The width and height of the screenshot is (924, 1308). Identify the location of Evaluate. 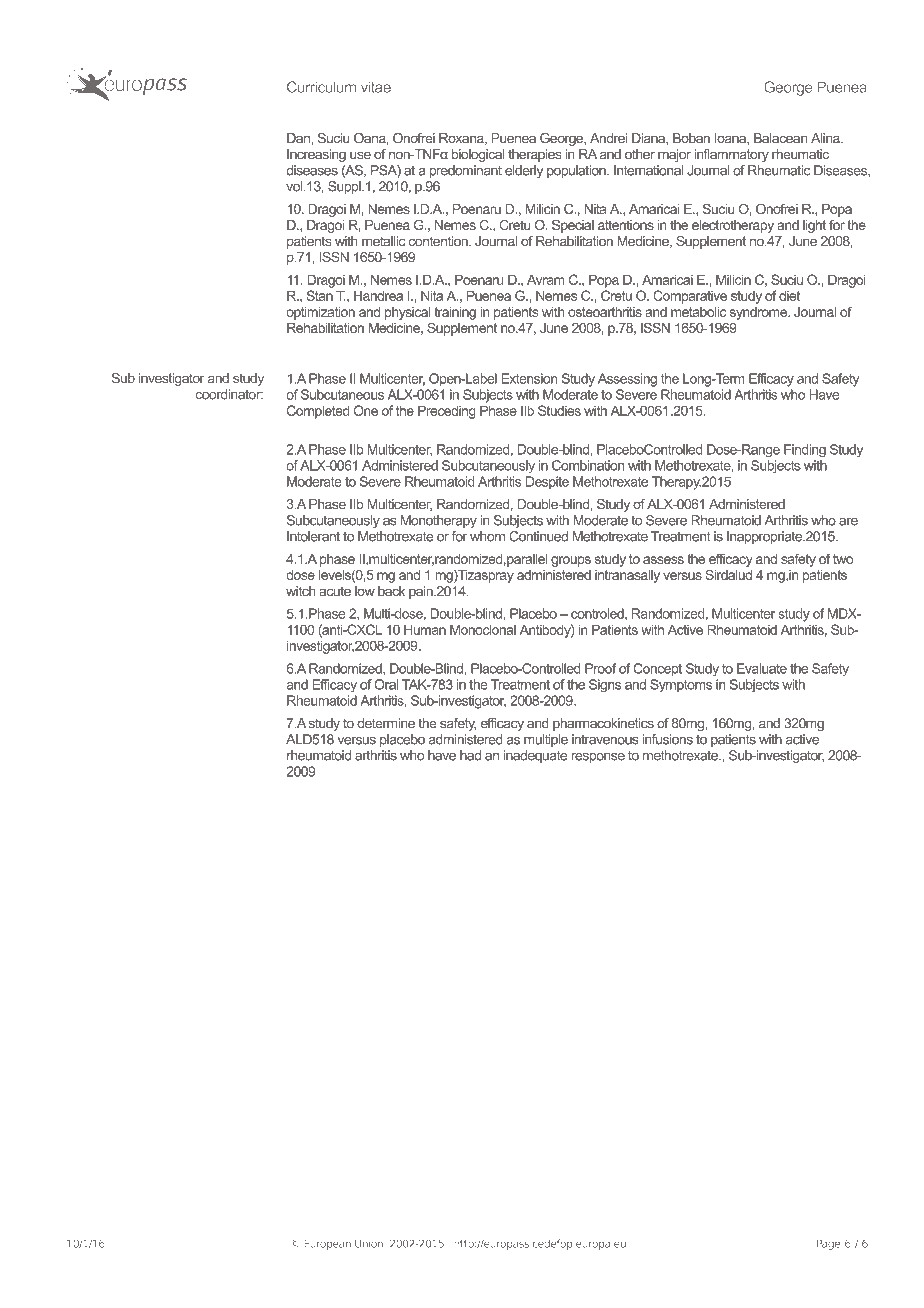
(762, 668).
